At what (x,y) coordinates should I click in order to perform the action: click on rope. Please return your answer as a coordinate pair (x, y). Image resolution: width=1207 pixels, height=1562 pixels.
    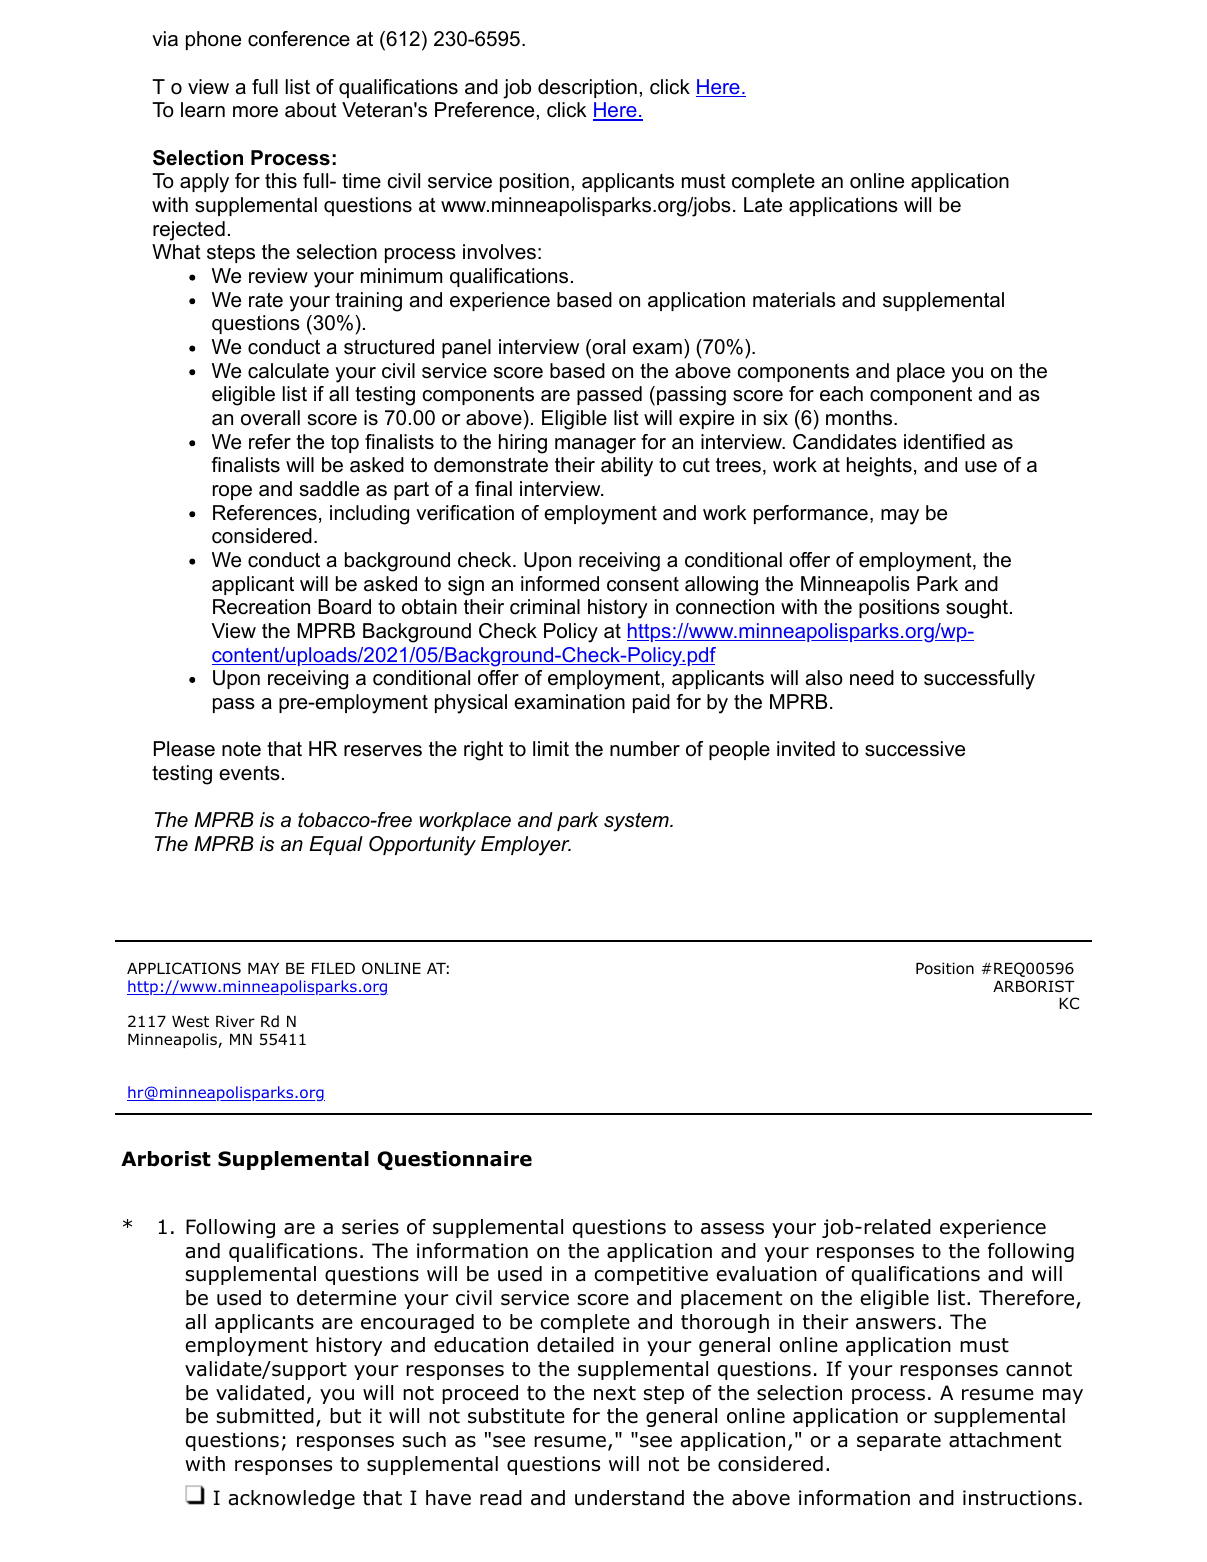
    Looking at the image, I should click on (232, 492).
